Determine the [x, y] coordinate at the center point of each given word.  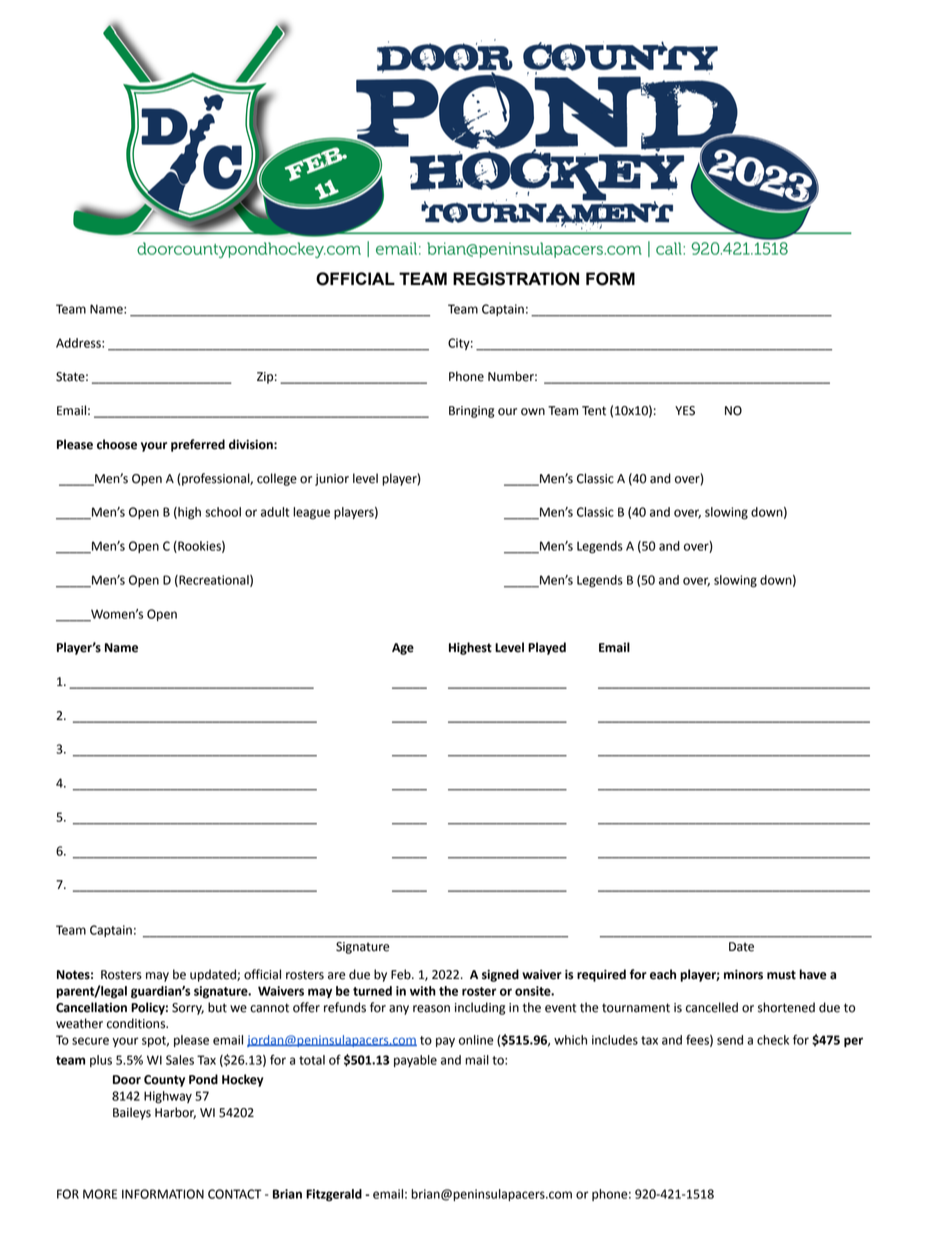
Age [403, 649]
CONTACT [235, 1194]
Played [547, 648]
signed [500, 975]
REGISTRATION [516, 279]
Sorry [188, 1009]
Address [79, 343]
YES [685, 411]
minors [743, 974]
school [223, 512]
